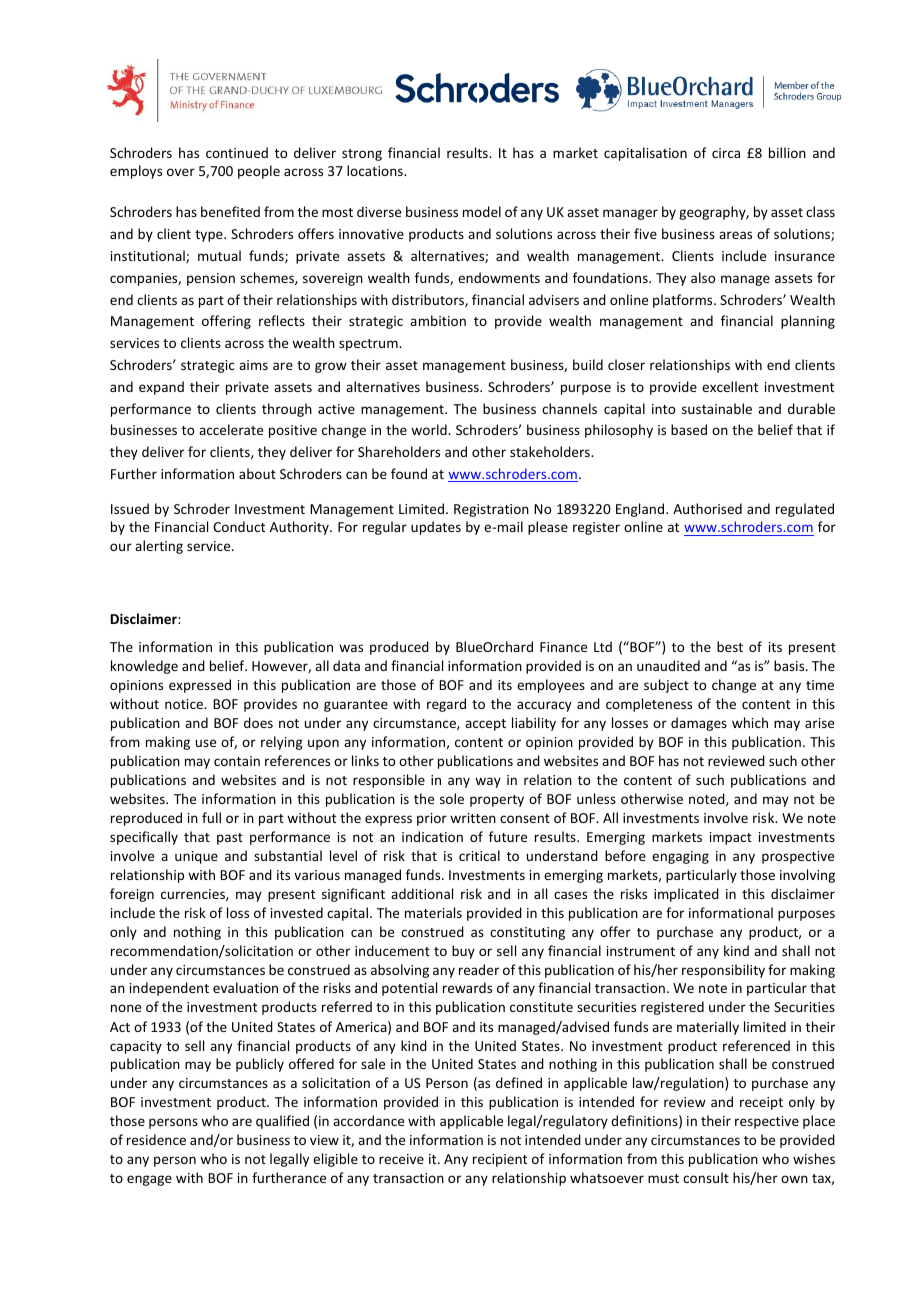 The image size is (924, 1308). What do you see at coordinates (185, 704) in the image?
I see `notice` at bounding box center [185, 704].
